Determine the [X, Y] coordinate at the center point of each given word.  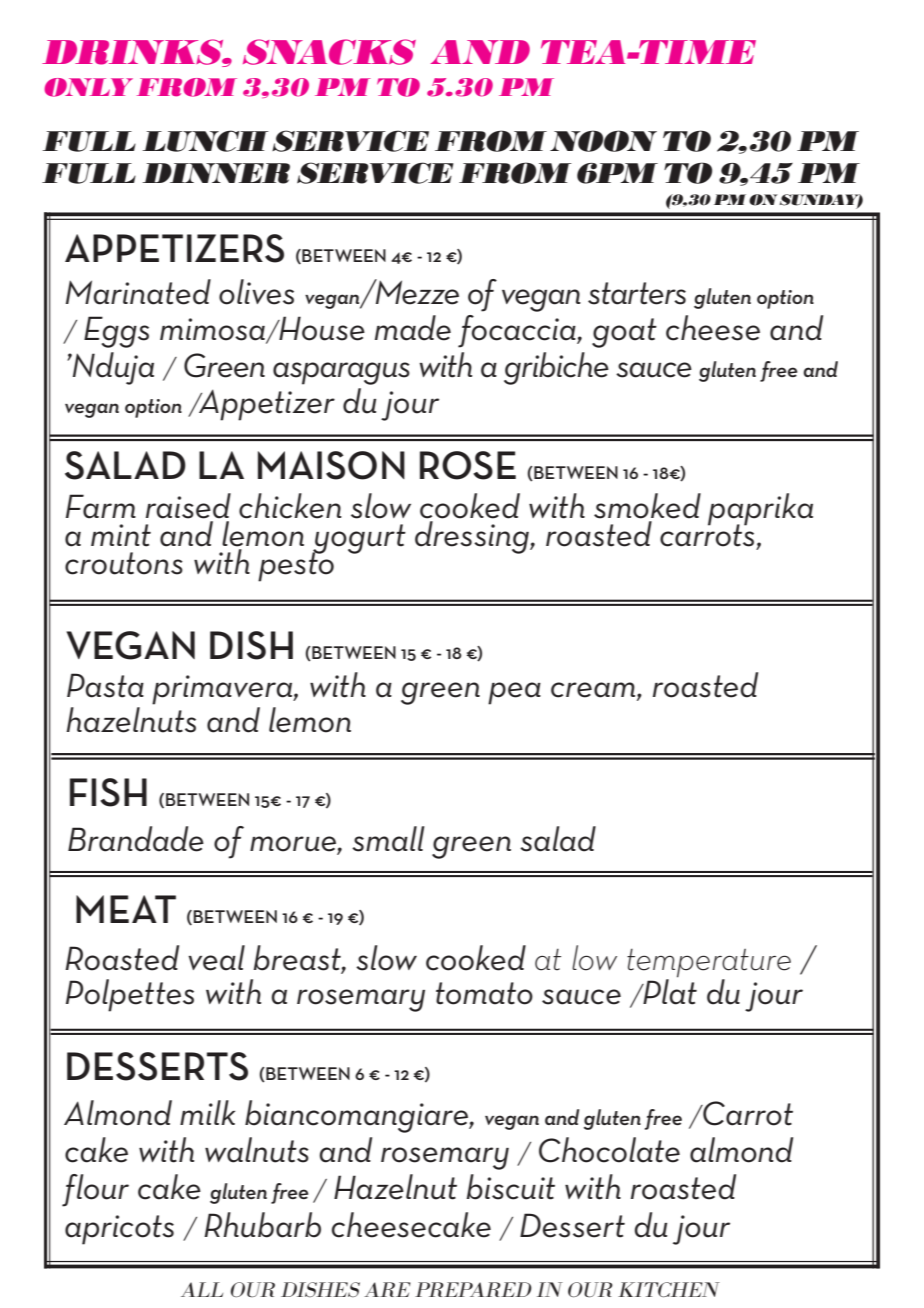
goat [624, 333]
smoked [647, 506]
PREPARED [473, 1289]
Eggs [116, 332]
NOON [603, 141]
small [388, 839]
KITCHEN [669, 1289]
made [413, 328]
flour [95, 1190]
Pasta [105, 685]
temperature [709, 964]
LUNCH [205, 141]
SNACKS [329, 52]
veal [216, 958]
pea [514, 693]
